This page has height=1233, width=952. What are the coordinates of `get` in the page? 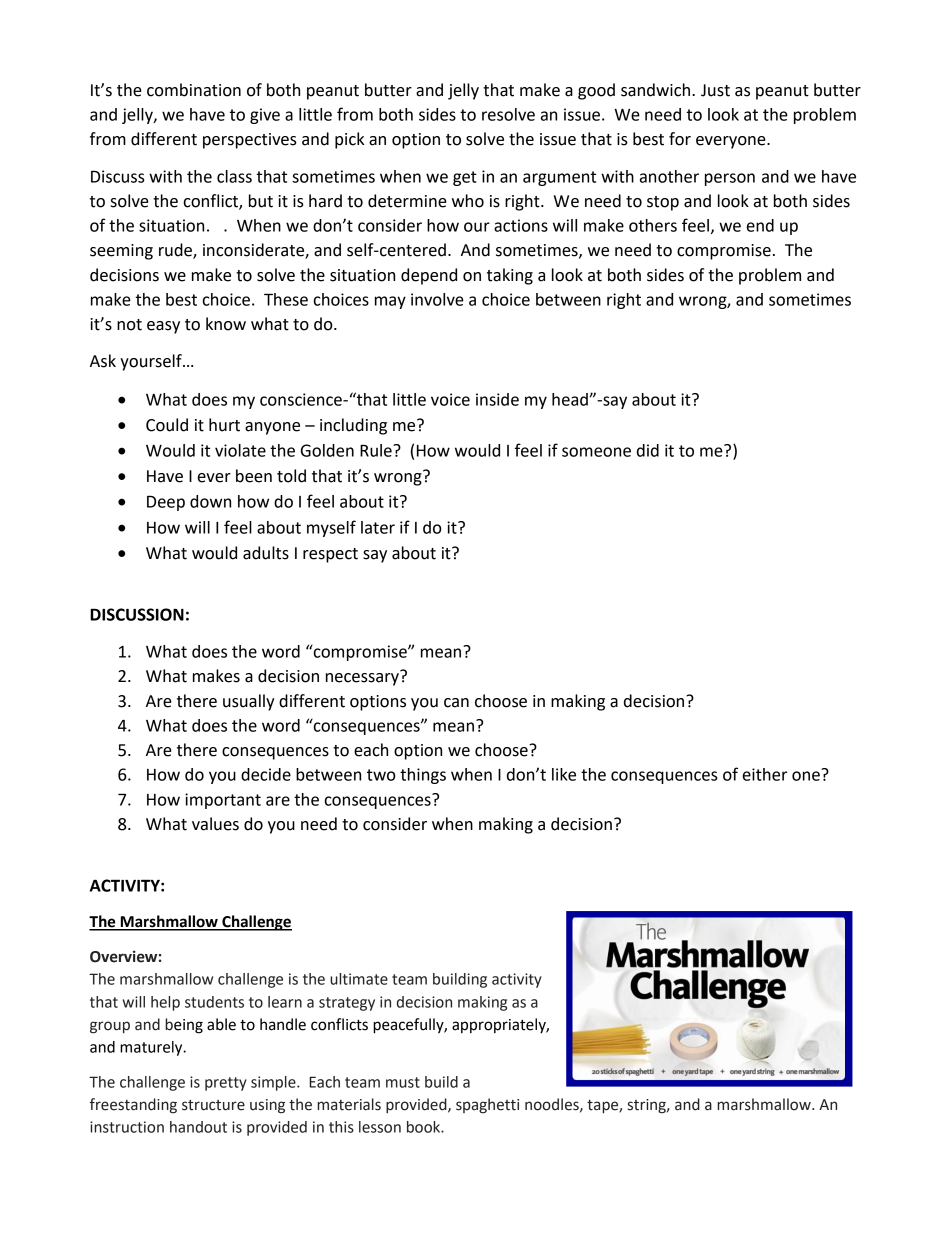 It's located at (465, 178).
